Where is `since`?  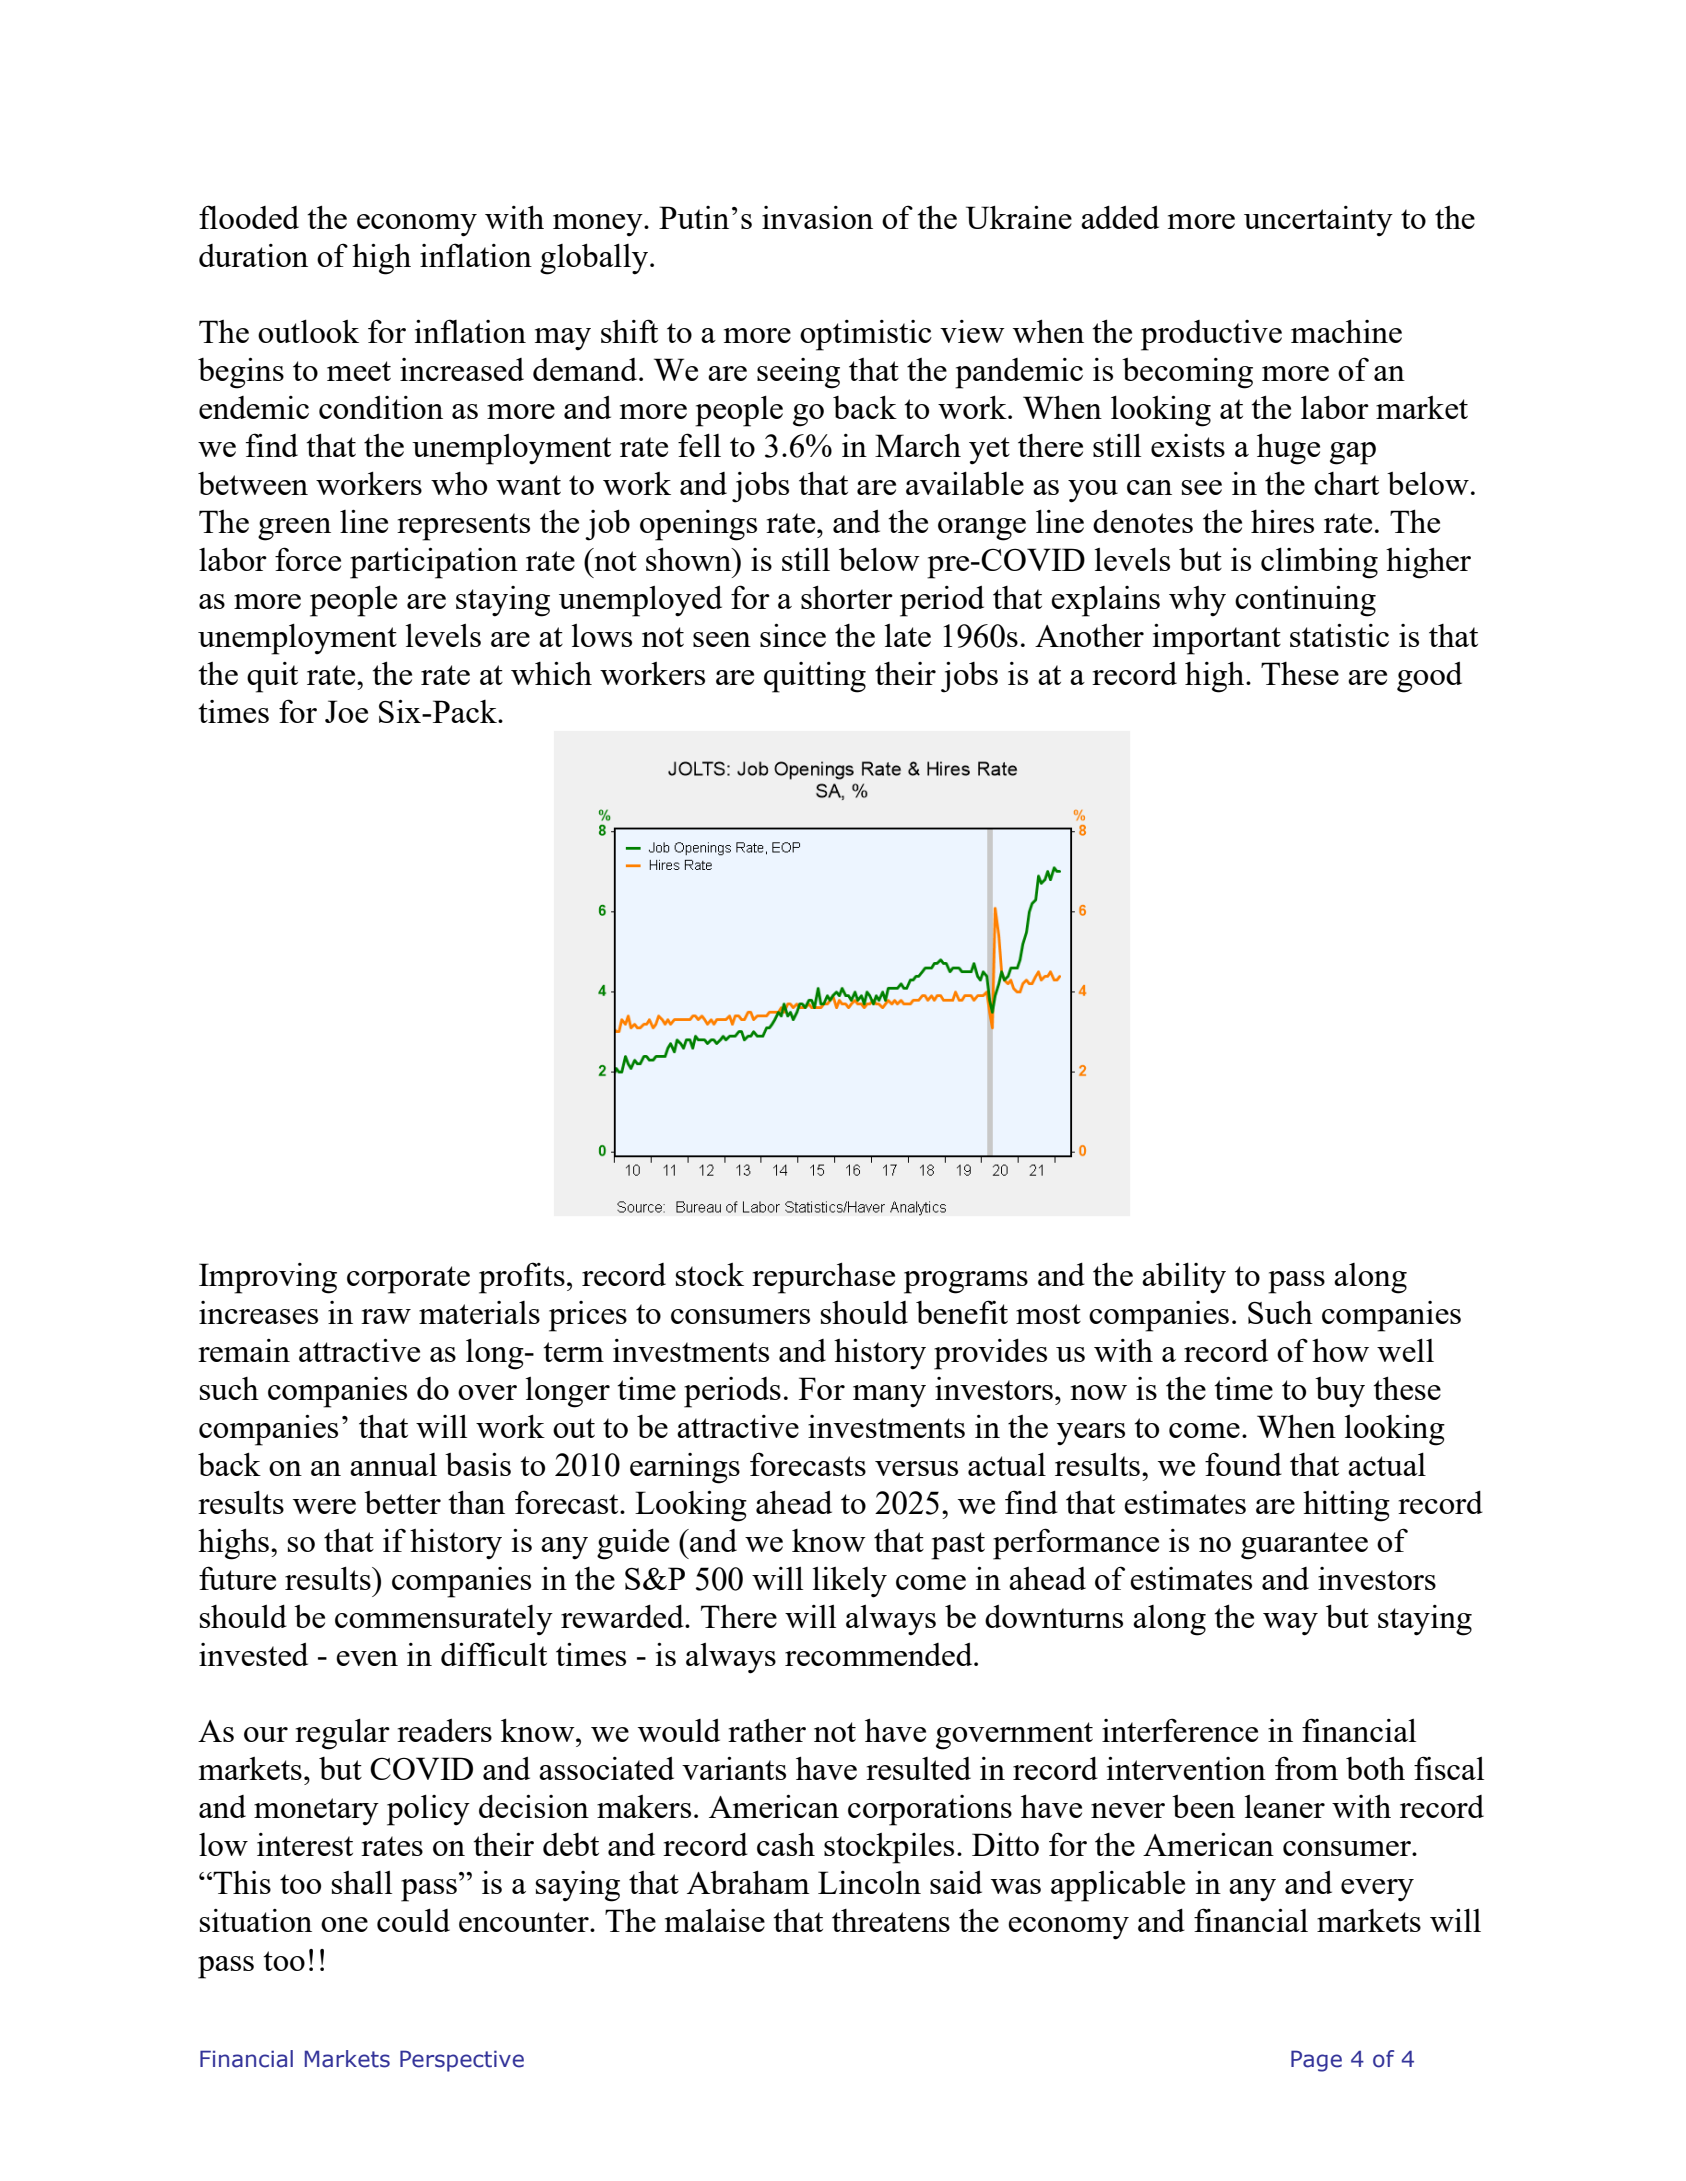
since is located at coordinates (793, 635).
